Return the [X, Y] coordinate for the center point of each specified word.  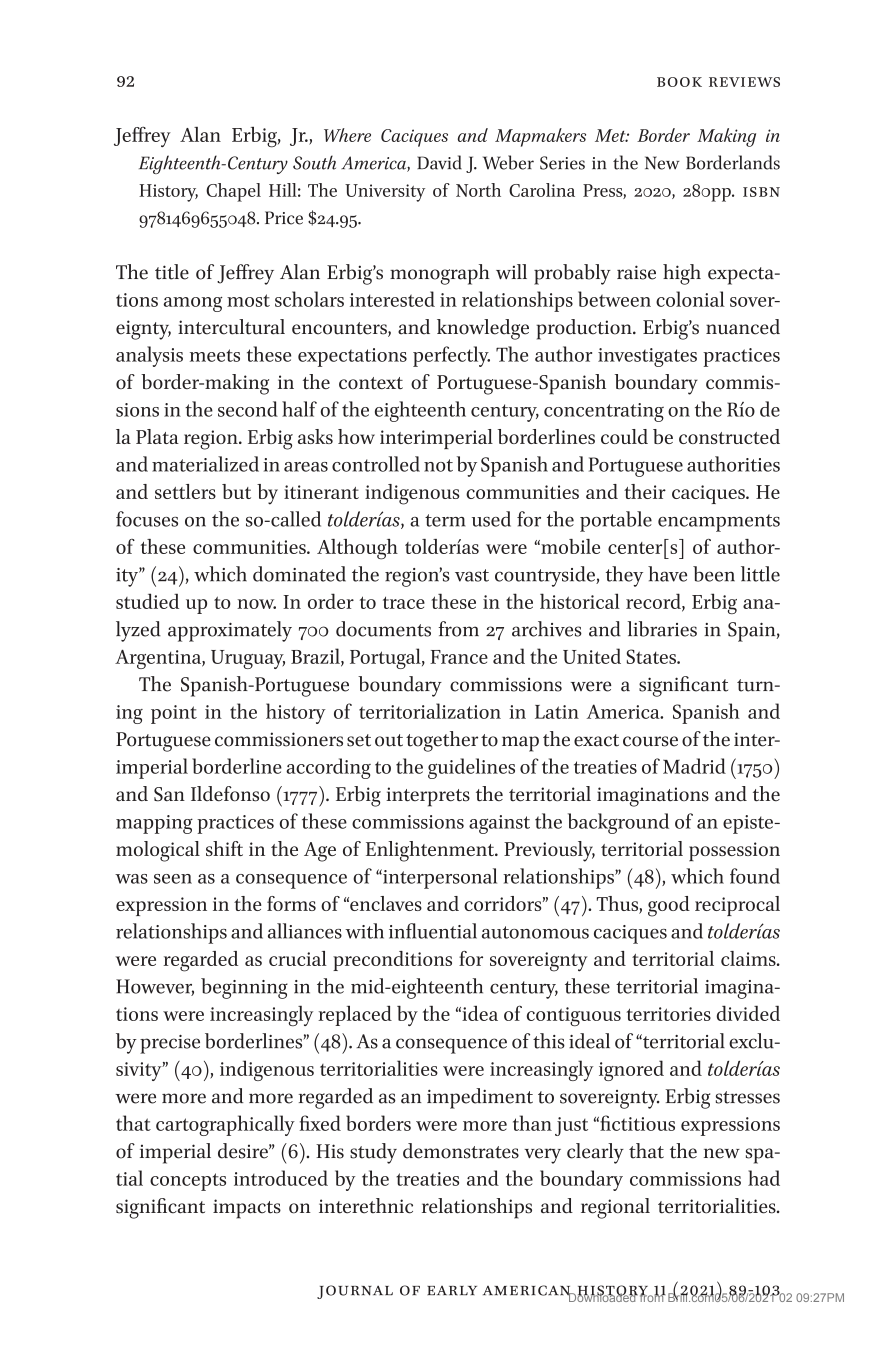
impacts [247, 1209]
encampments [719, 523]
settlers [185, 491]
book [679, 82]
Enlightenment [431, 851]
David [439, 162]
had [764, 1178]
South [314, 162]
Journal [355, 1292]
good [669, 906]
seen [173, 879]
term [445, 520]
